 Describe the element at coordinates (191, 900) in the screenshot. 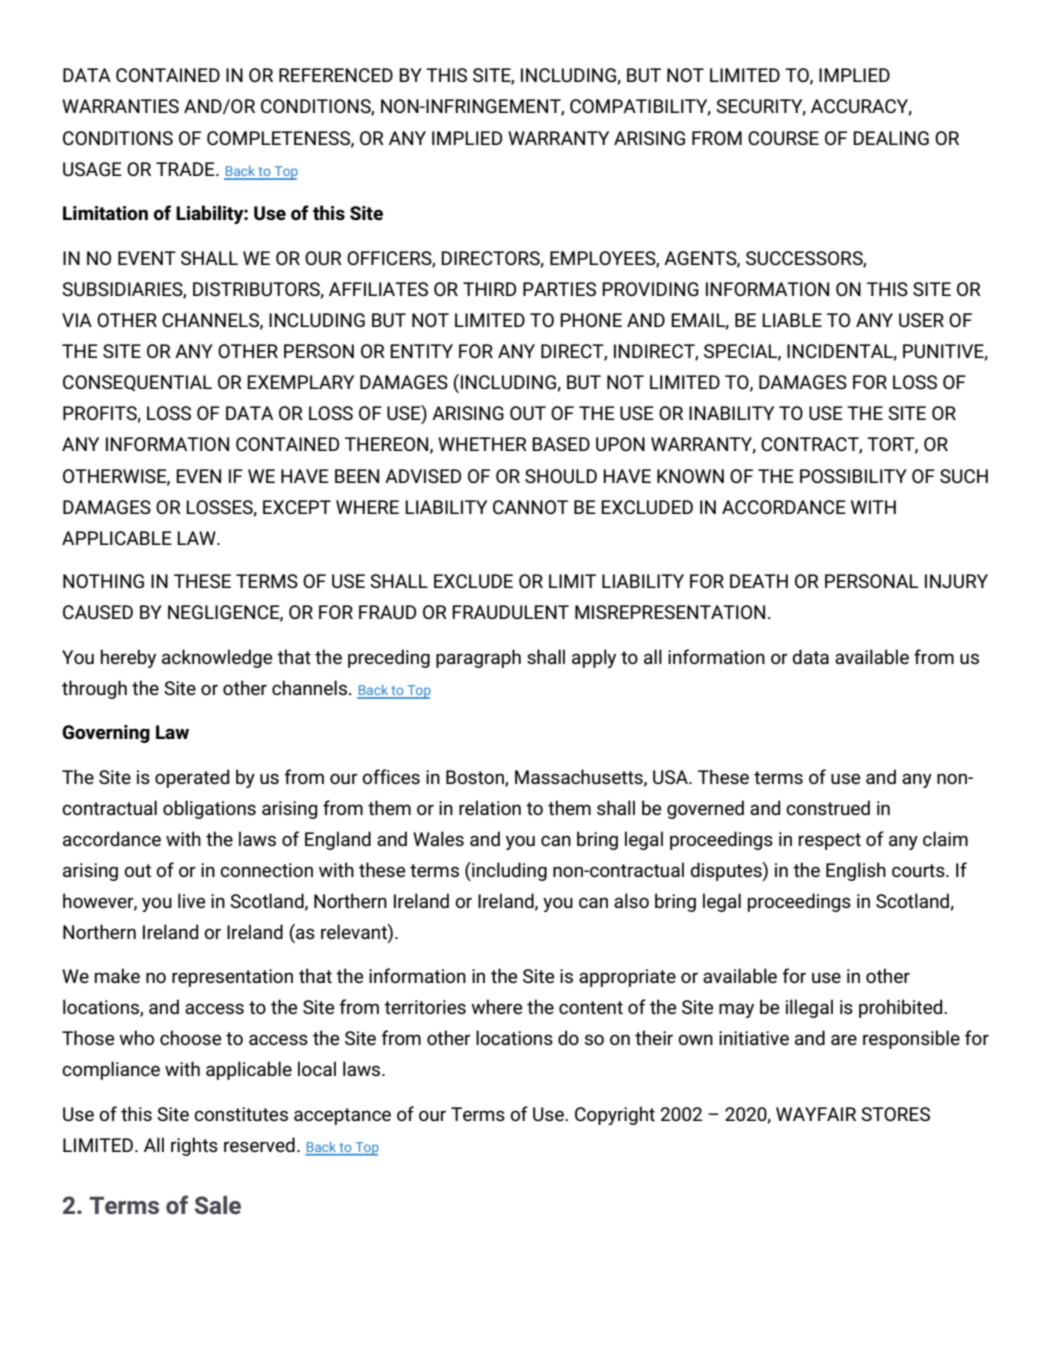

I see `live` at that location.
